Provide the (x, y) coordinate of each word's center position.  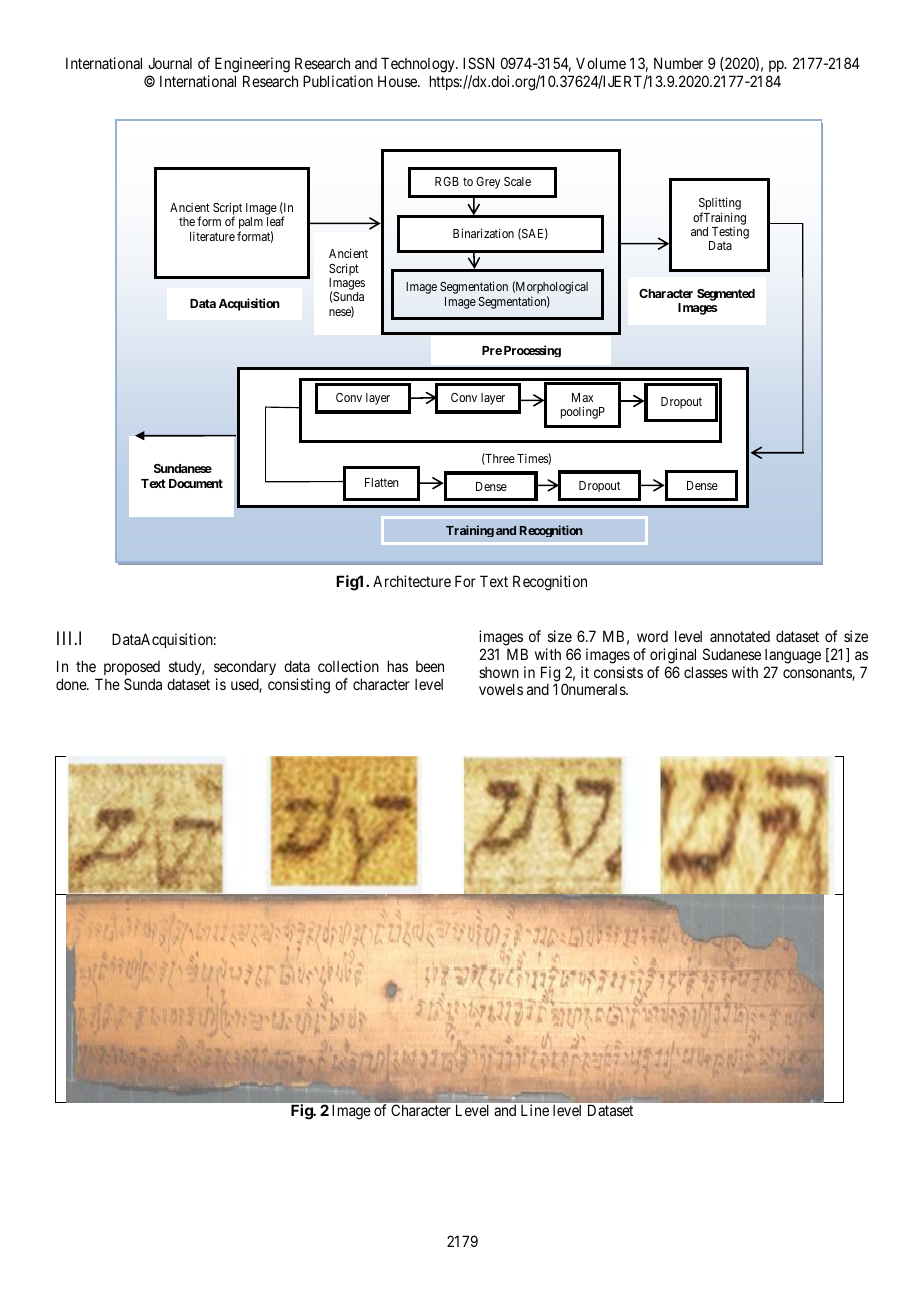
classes (706, 672)
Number (678, 63)
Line (535, 1110)
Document (196, 483)
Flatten (382, 482)
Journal (170, 63)
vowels (501, 689)
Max (582, 397)
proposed (132, 668)
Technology (419, 66)
